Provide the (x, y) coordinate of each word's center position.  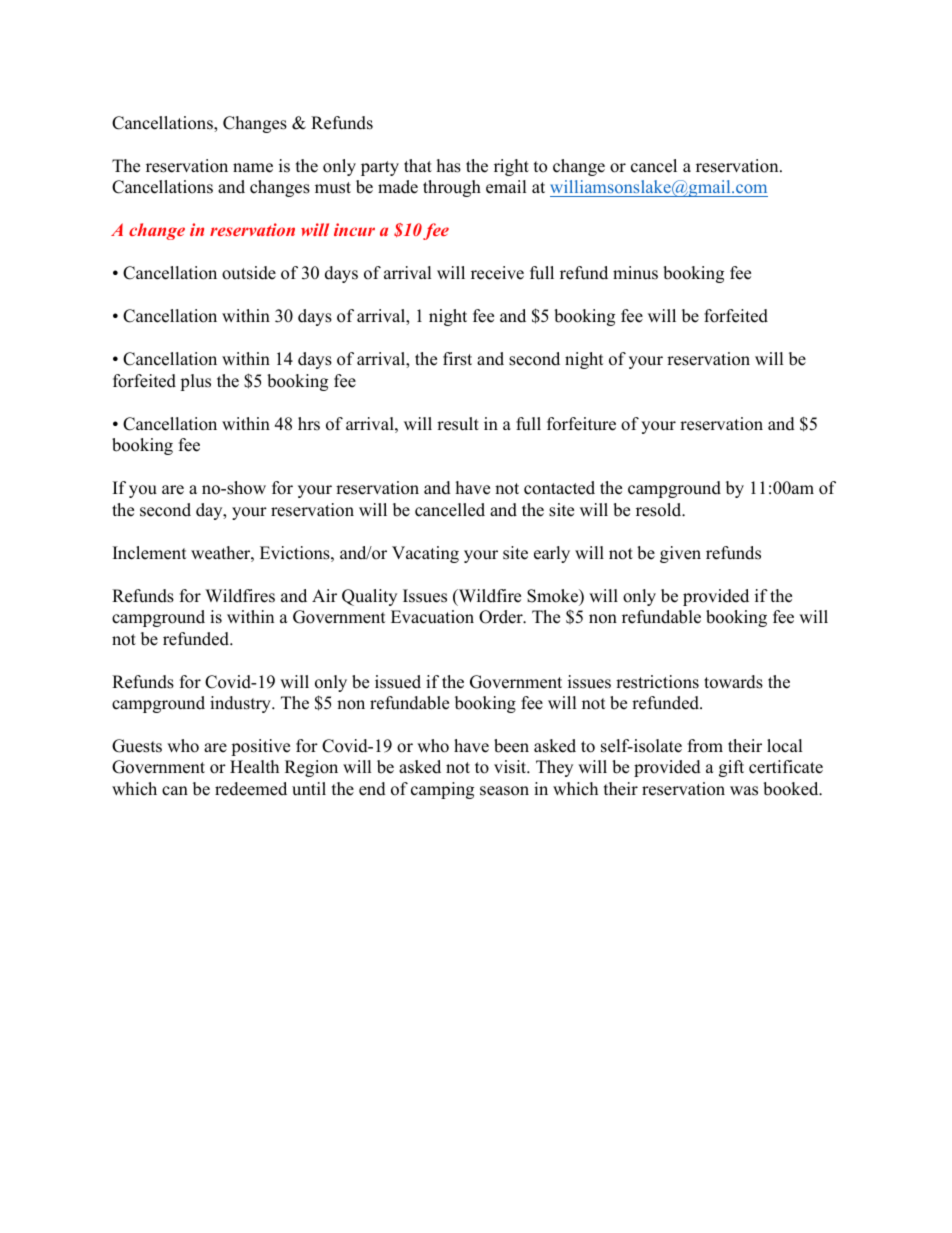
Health (254, 767)
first (457, 359)
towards (733, 682)
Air (324, 595)
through (452, 188)
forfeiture (581, 424)
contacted (559, 488)
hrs (309, 424)
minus (635, 273)
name (253, 168)
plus (195, 382)
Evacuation (432, 617)
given (680, 554)
